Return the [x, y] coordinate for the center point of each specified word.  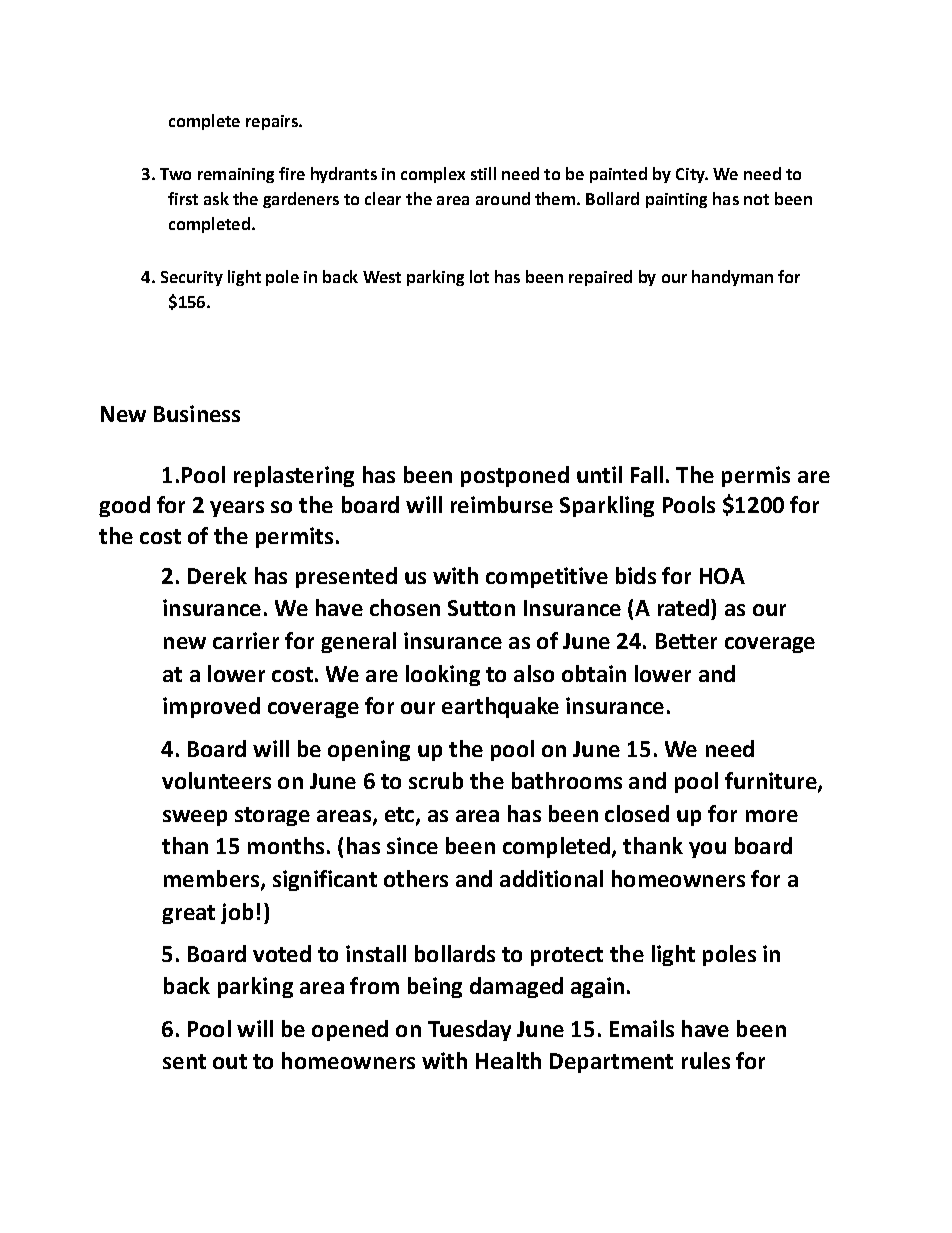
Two [175, 174]
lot [479, 276]
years [237, 509]
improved [211, 707]
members [213, 880]
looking [443, 675]
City [692, 175]
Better [686, 641]
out [230, 1061]
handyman [732, 278]
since [412, 845]
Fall [647, 474]
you [707, 850]
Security [192, 278]
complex [433, 175]
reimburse [502, 504]
